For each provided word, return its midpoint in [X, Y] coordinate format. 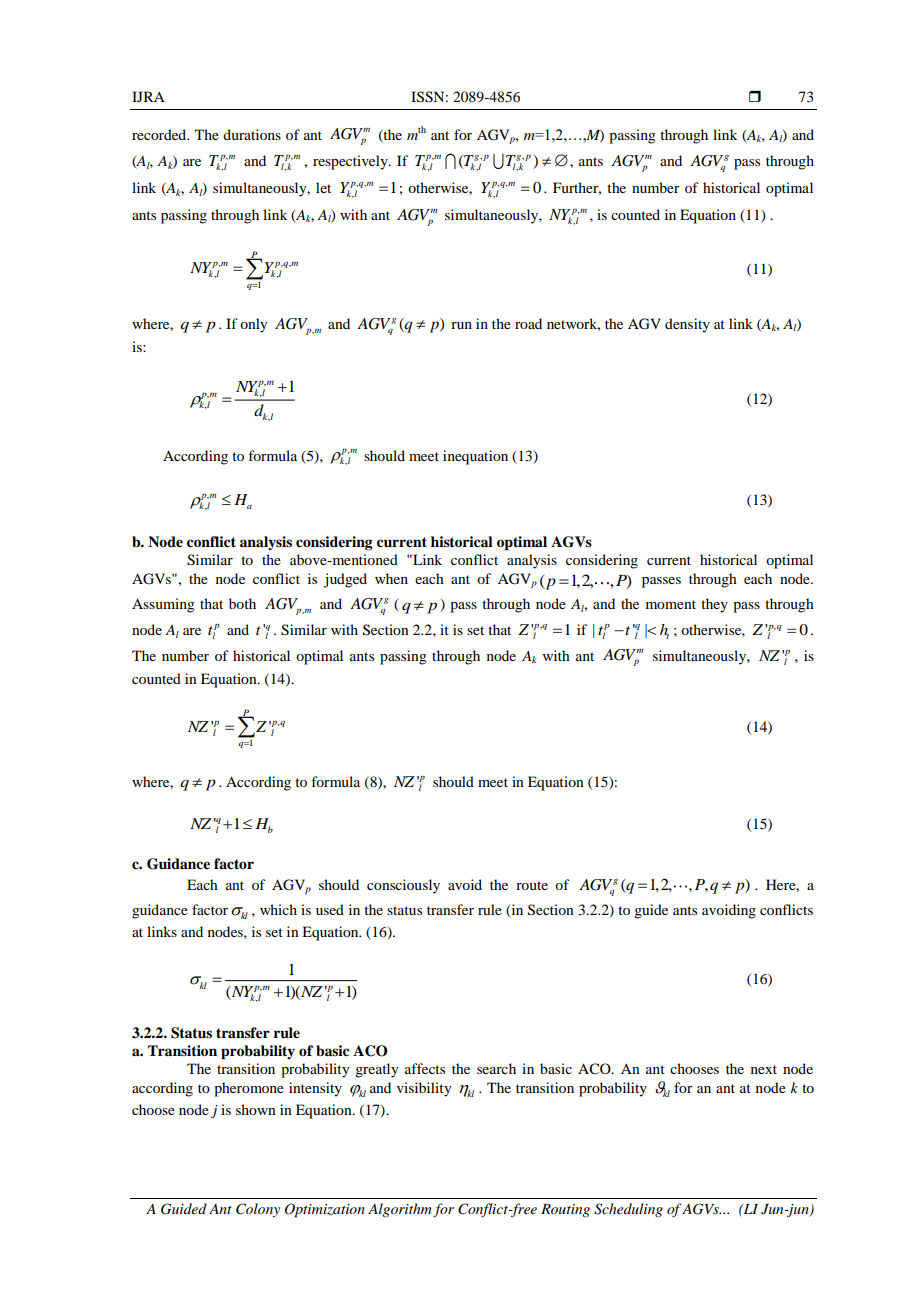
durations [252, 134]
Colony [258, 1210]
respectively [351, 162]
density [687, 325]
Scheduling [628, 1210]
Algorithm [400, 1210]
